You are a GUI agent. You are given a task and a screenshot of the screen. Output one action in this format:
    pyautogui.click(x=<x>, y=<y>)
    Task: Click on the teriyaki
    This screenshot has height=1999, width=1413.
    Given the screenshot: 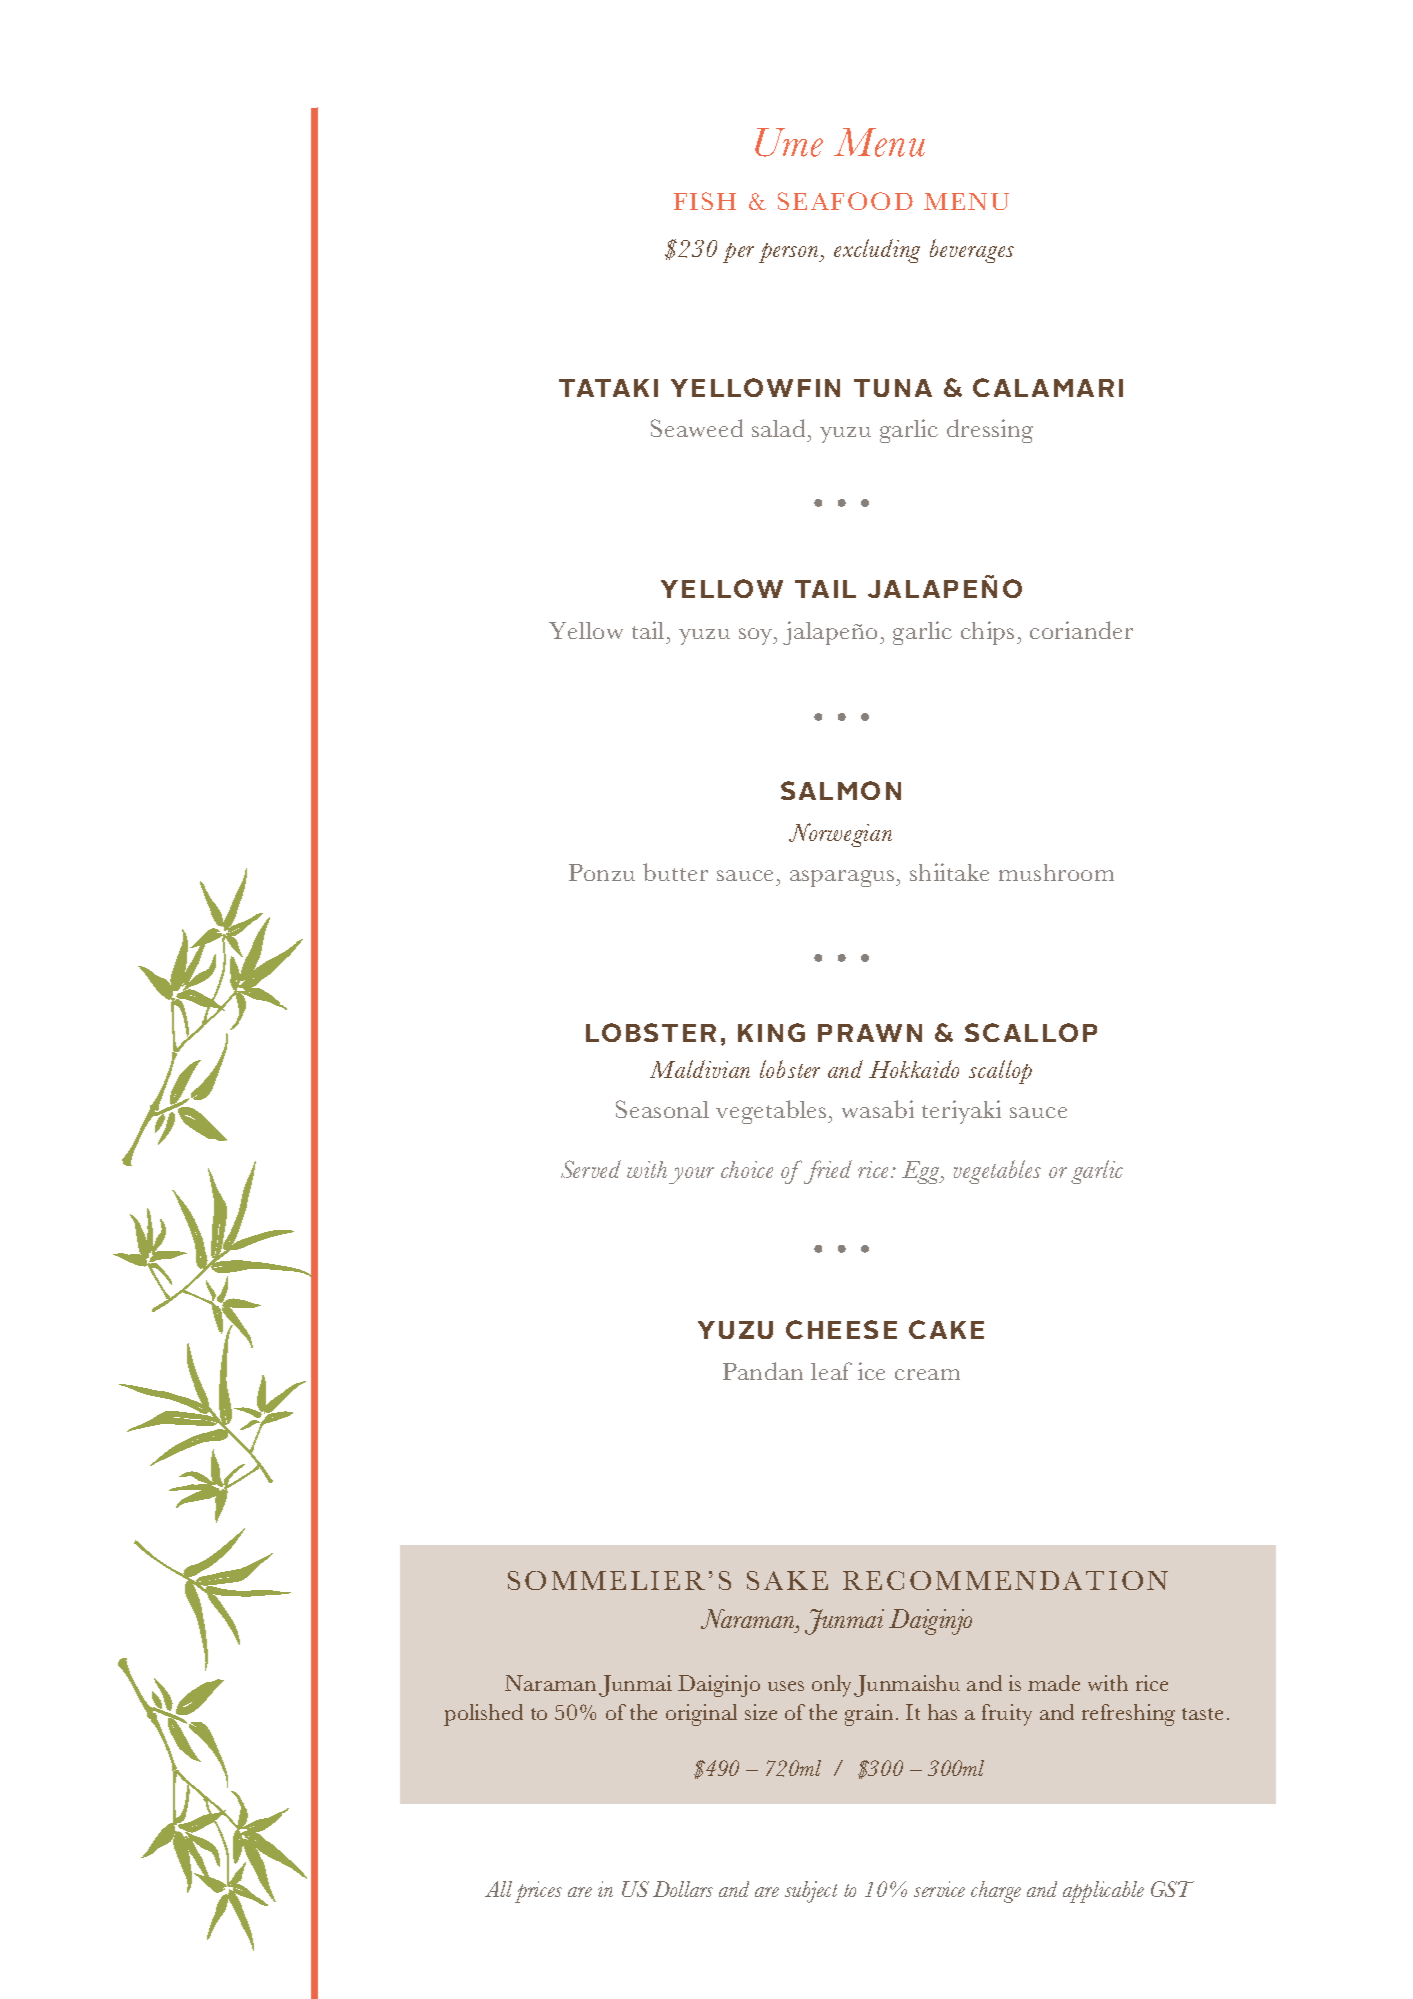 What is the action you would take?
    pyautogui.click(x=961, y=1112)
